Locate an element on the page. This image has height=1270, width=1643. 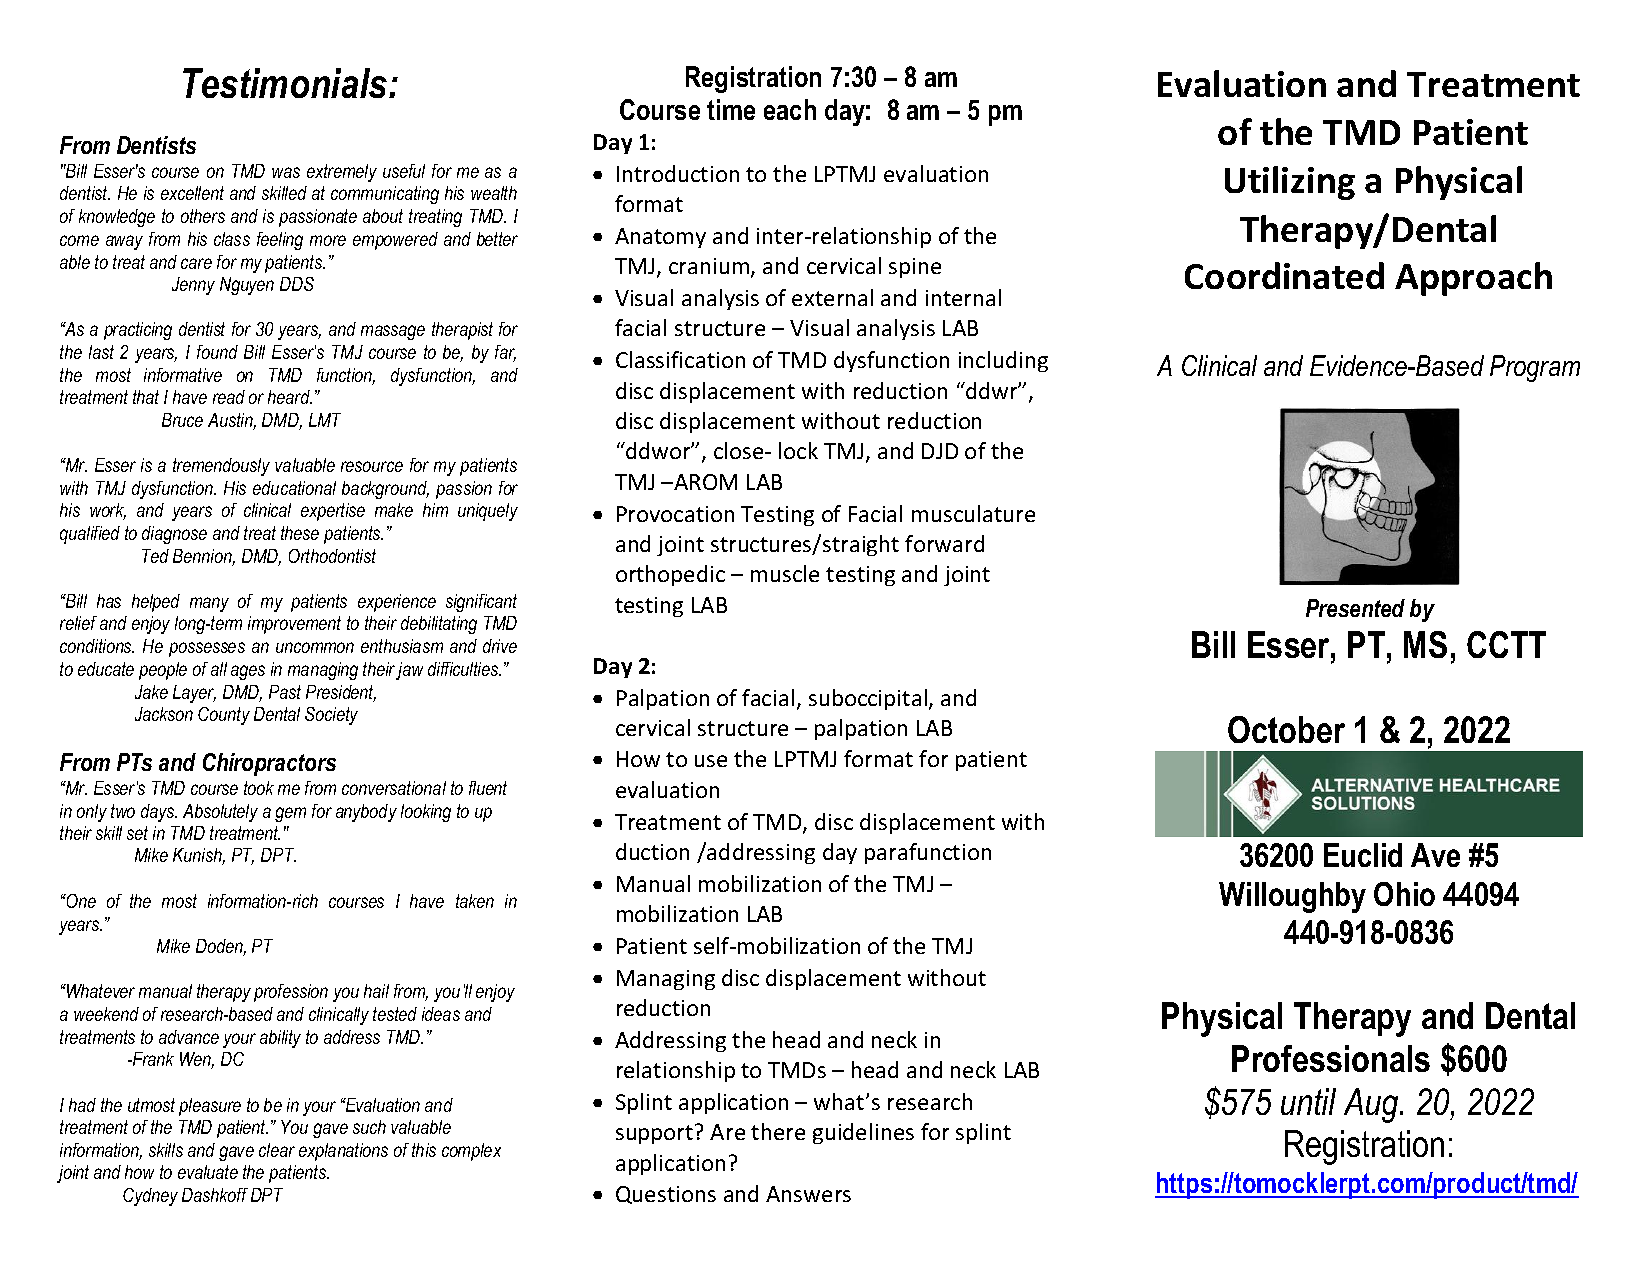
there is located at coordinates (778, 1131).
